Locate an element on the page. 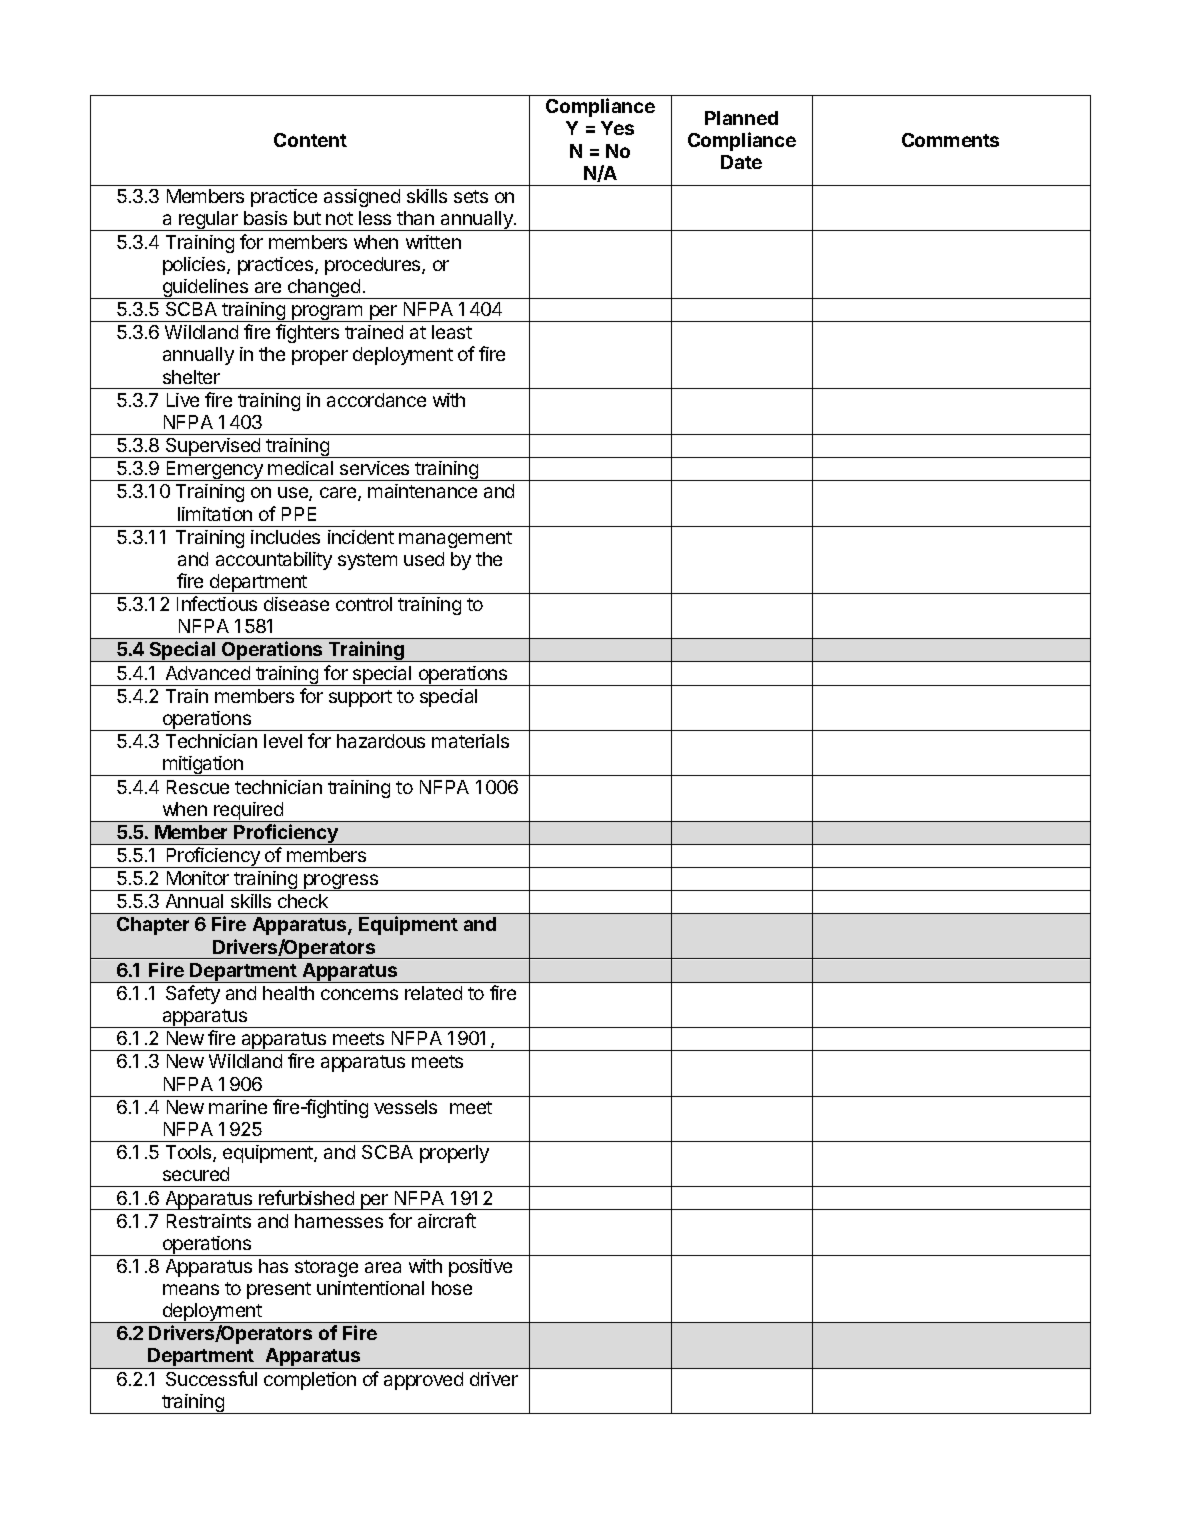  used is located at coordinates (424, 559).
